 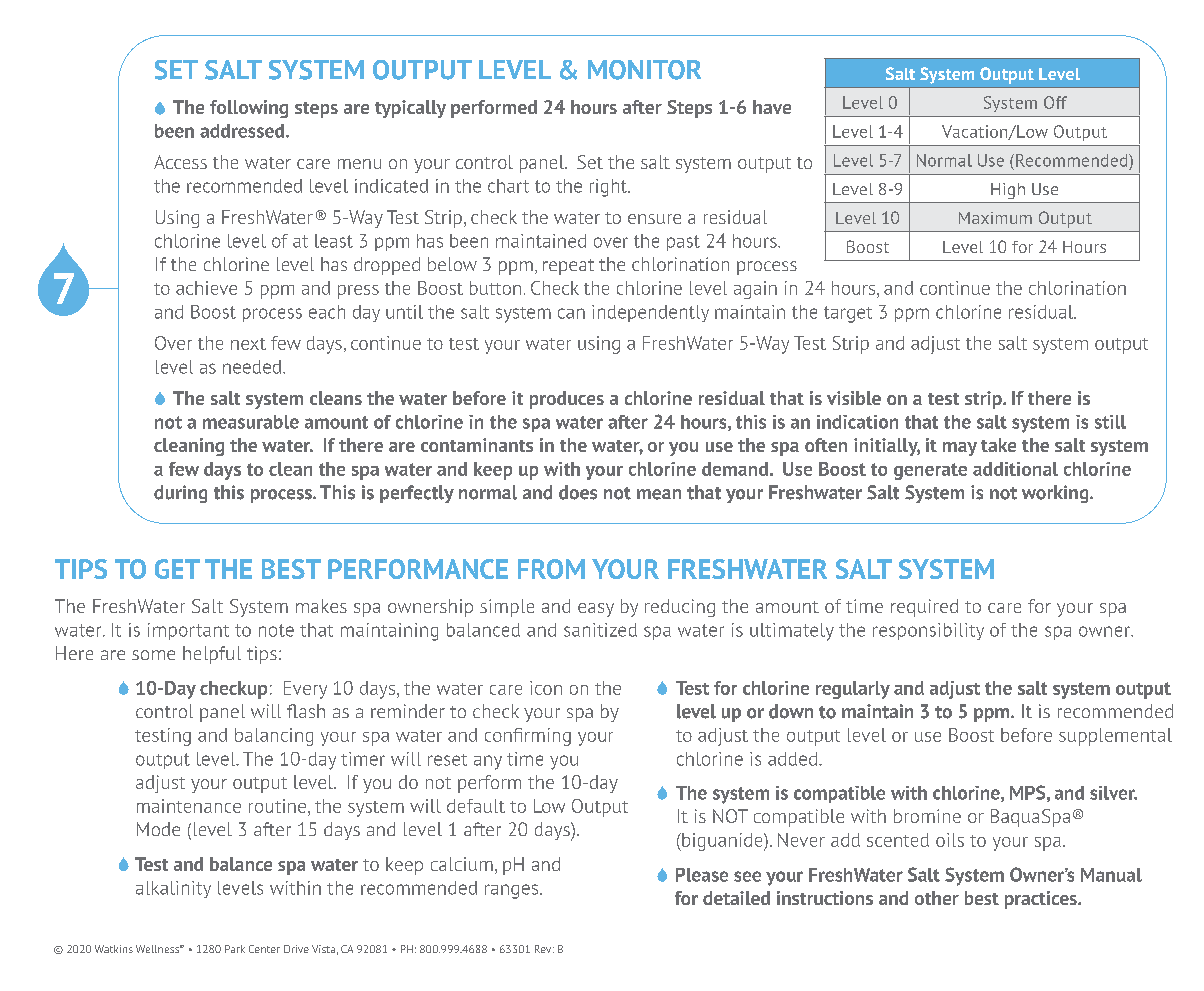 What do you see at coordinates (928, 631) in the screenshot?
I see `responsibility` at bounding box center [928, 631].
